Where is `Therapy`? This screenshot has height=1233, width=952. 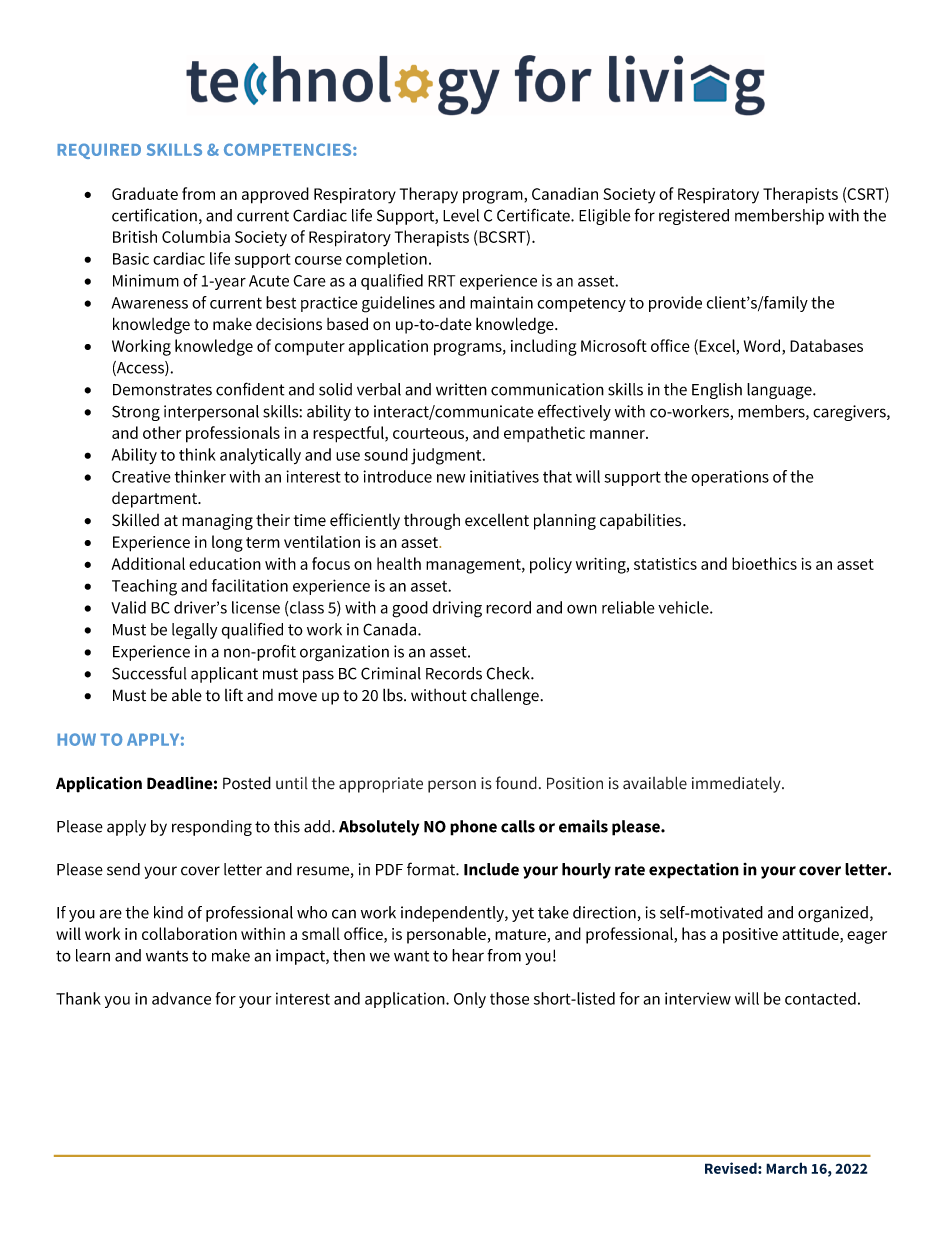
Therapy is located at coordinates (429, 195).
